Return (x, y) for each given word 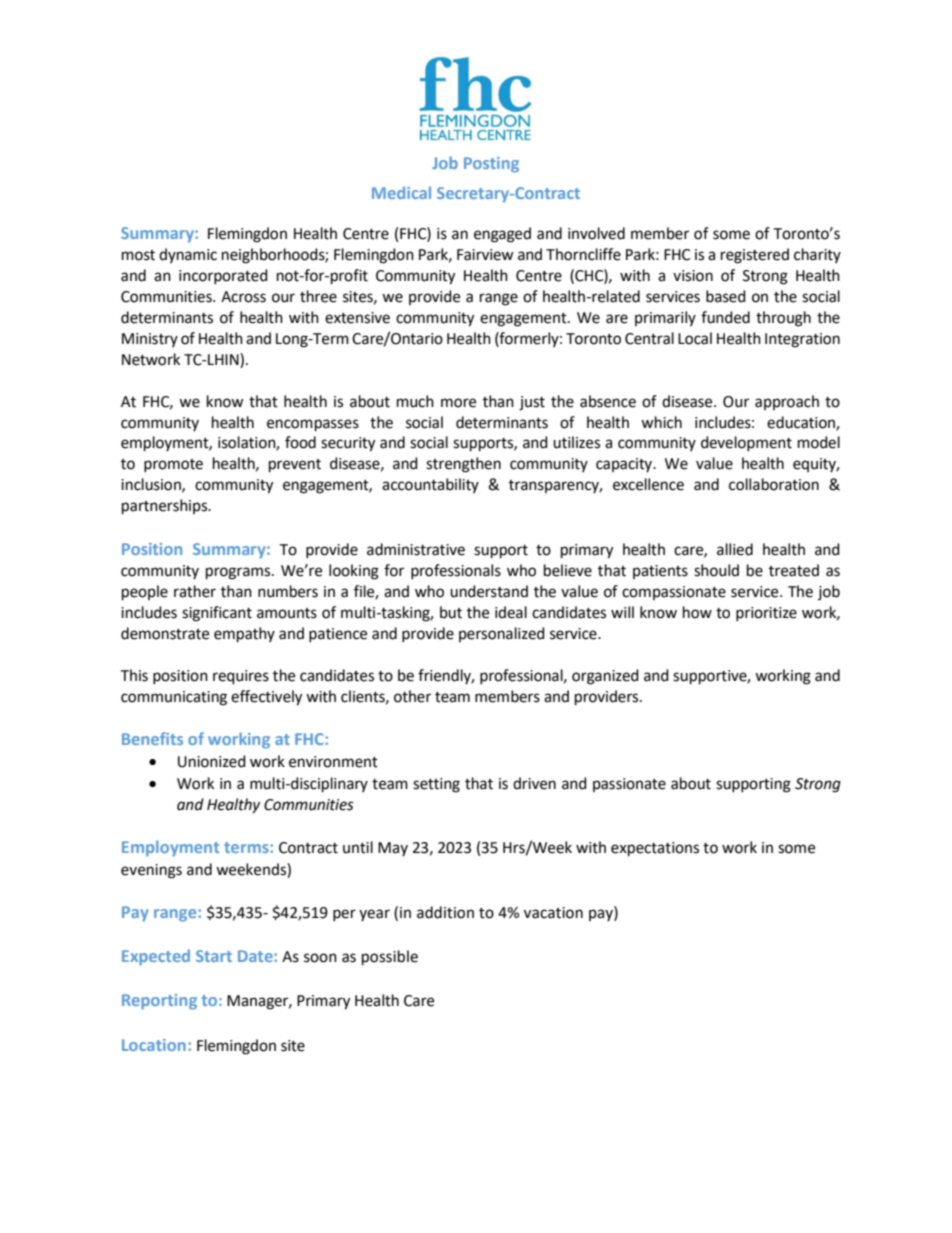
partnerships (166, 507)
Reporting (159, 1002)
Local (695, 338)
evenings (151, 871)
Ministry (150, 340)
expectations (655, 849)
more (458, 403)
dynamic (188, 255)
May (393, 849)
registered (755, 256)
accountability (430, 485)
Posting (491, 165)
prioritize (766, 614)
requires (241, 677)
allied (735, 549)
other (412, 696)
